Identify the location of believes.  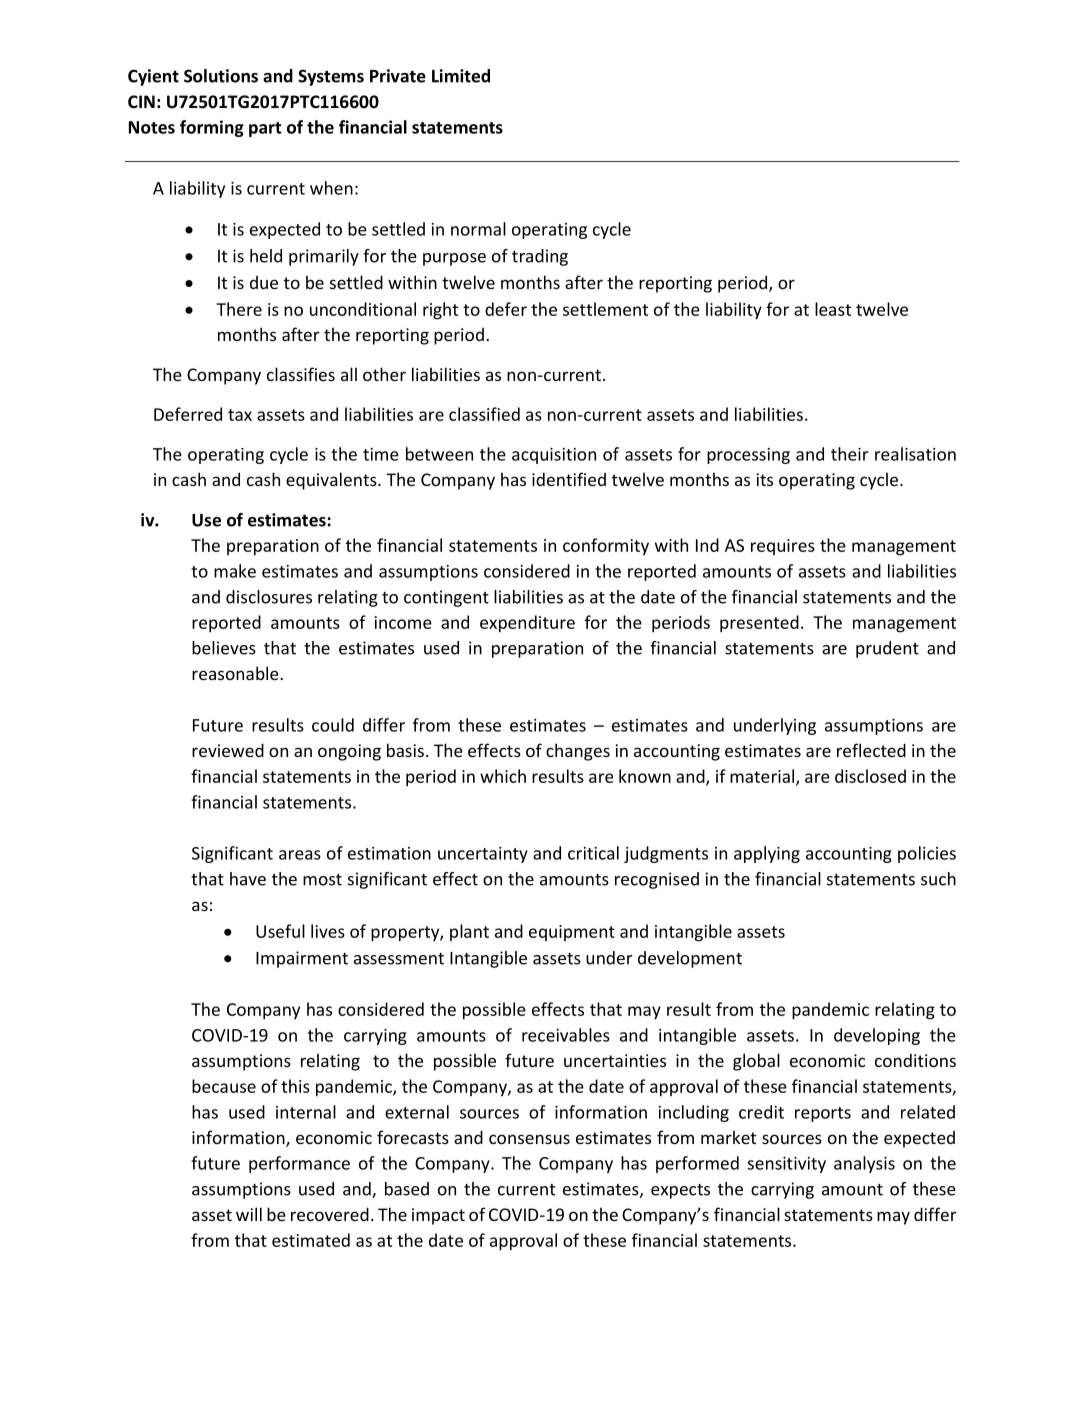
(224, 648).
